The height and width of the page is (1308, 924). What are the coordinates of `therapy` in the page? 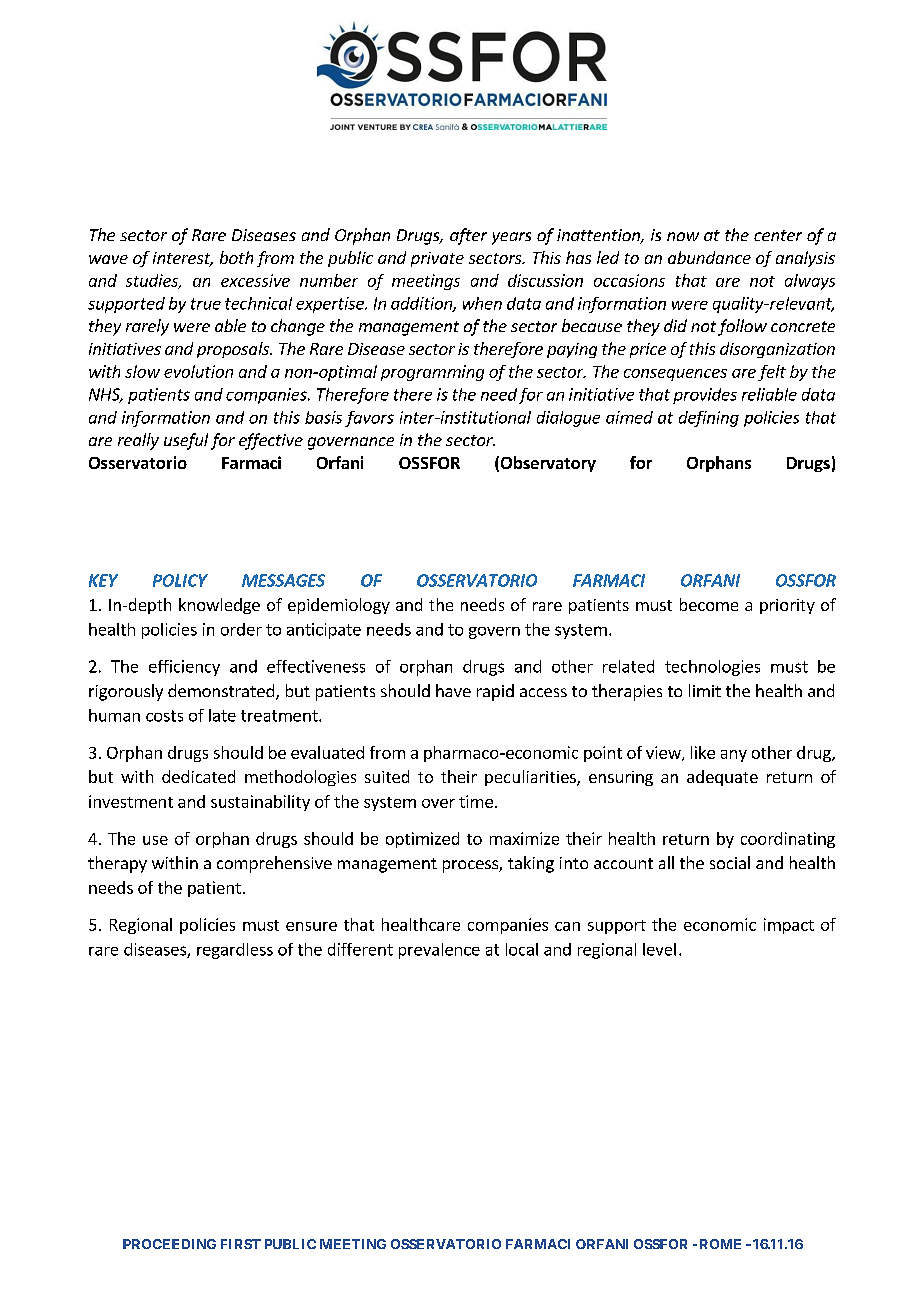 It's located at (117, 864).
